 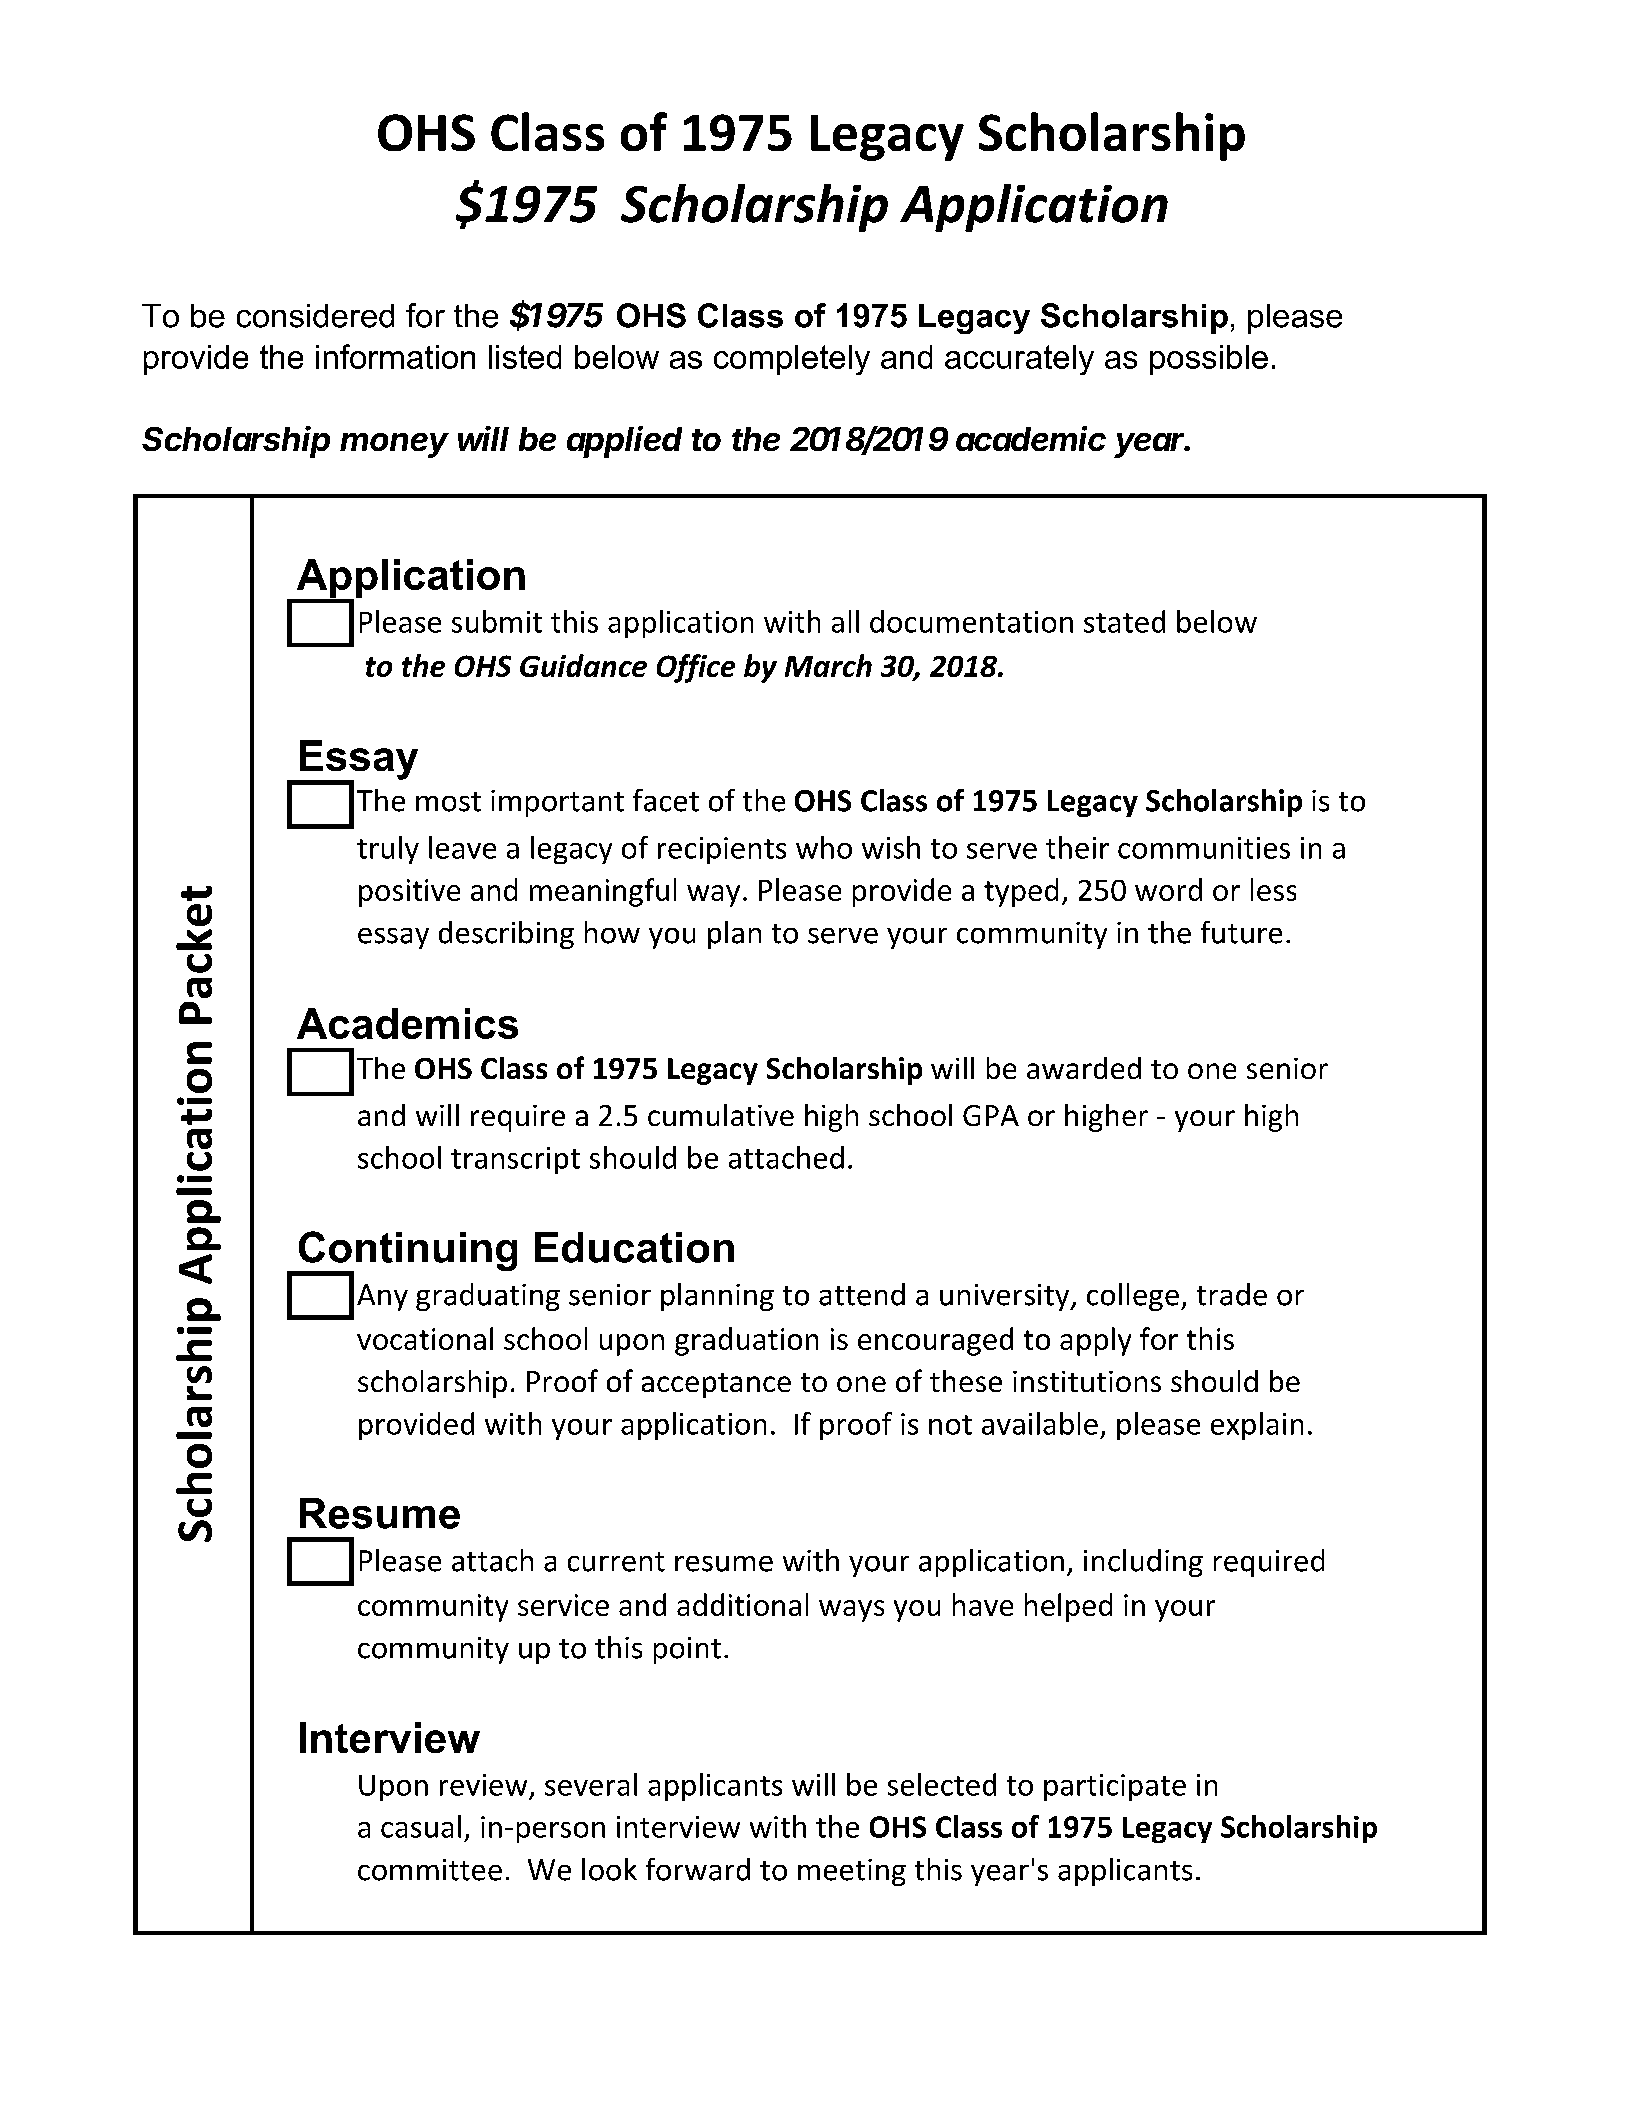 I want to click on acceptance, so click(x=716, y=1385).
